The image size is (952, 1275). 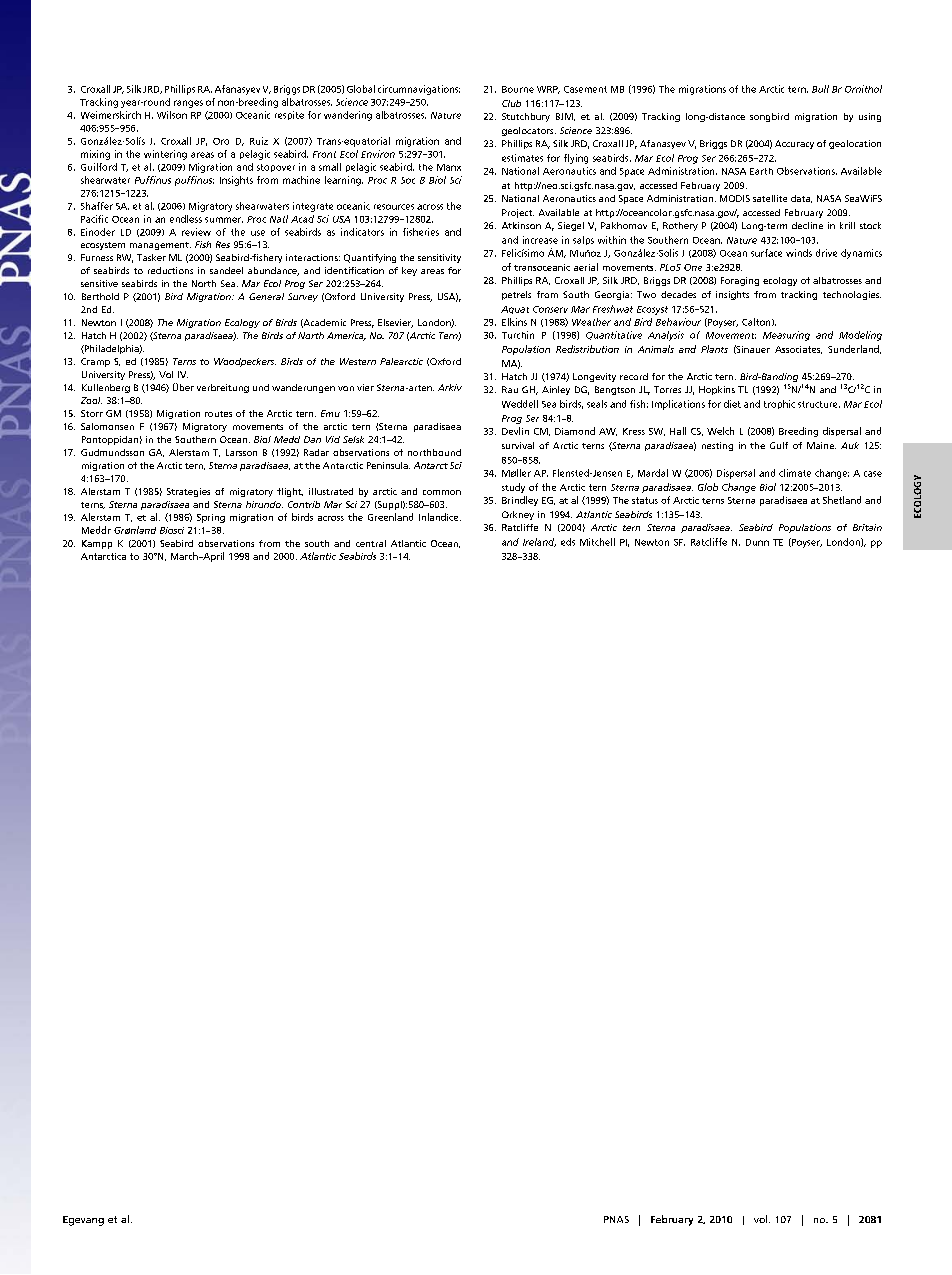 What do you see at coordinates (539, 542) in the image?
I see `Ireland` at bounding box center [539, 542].
